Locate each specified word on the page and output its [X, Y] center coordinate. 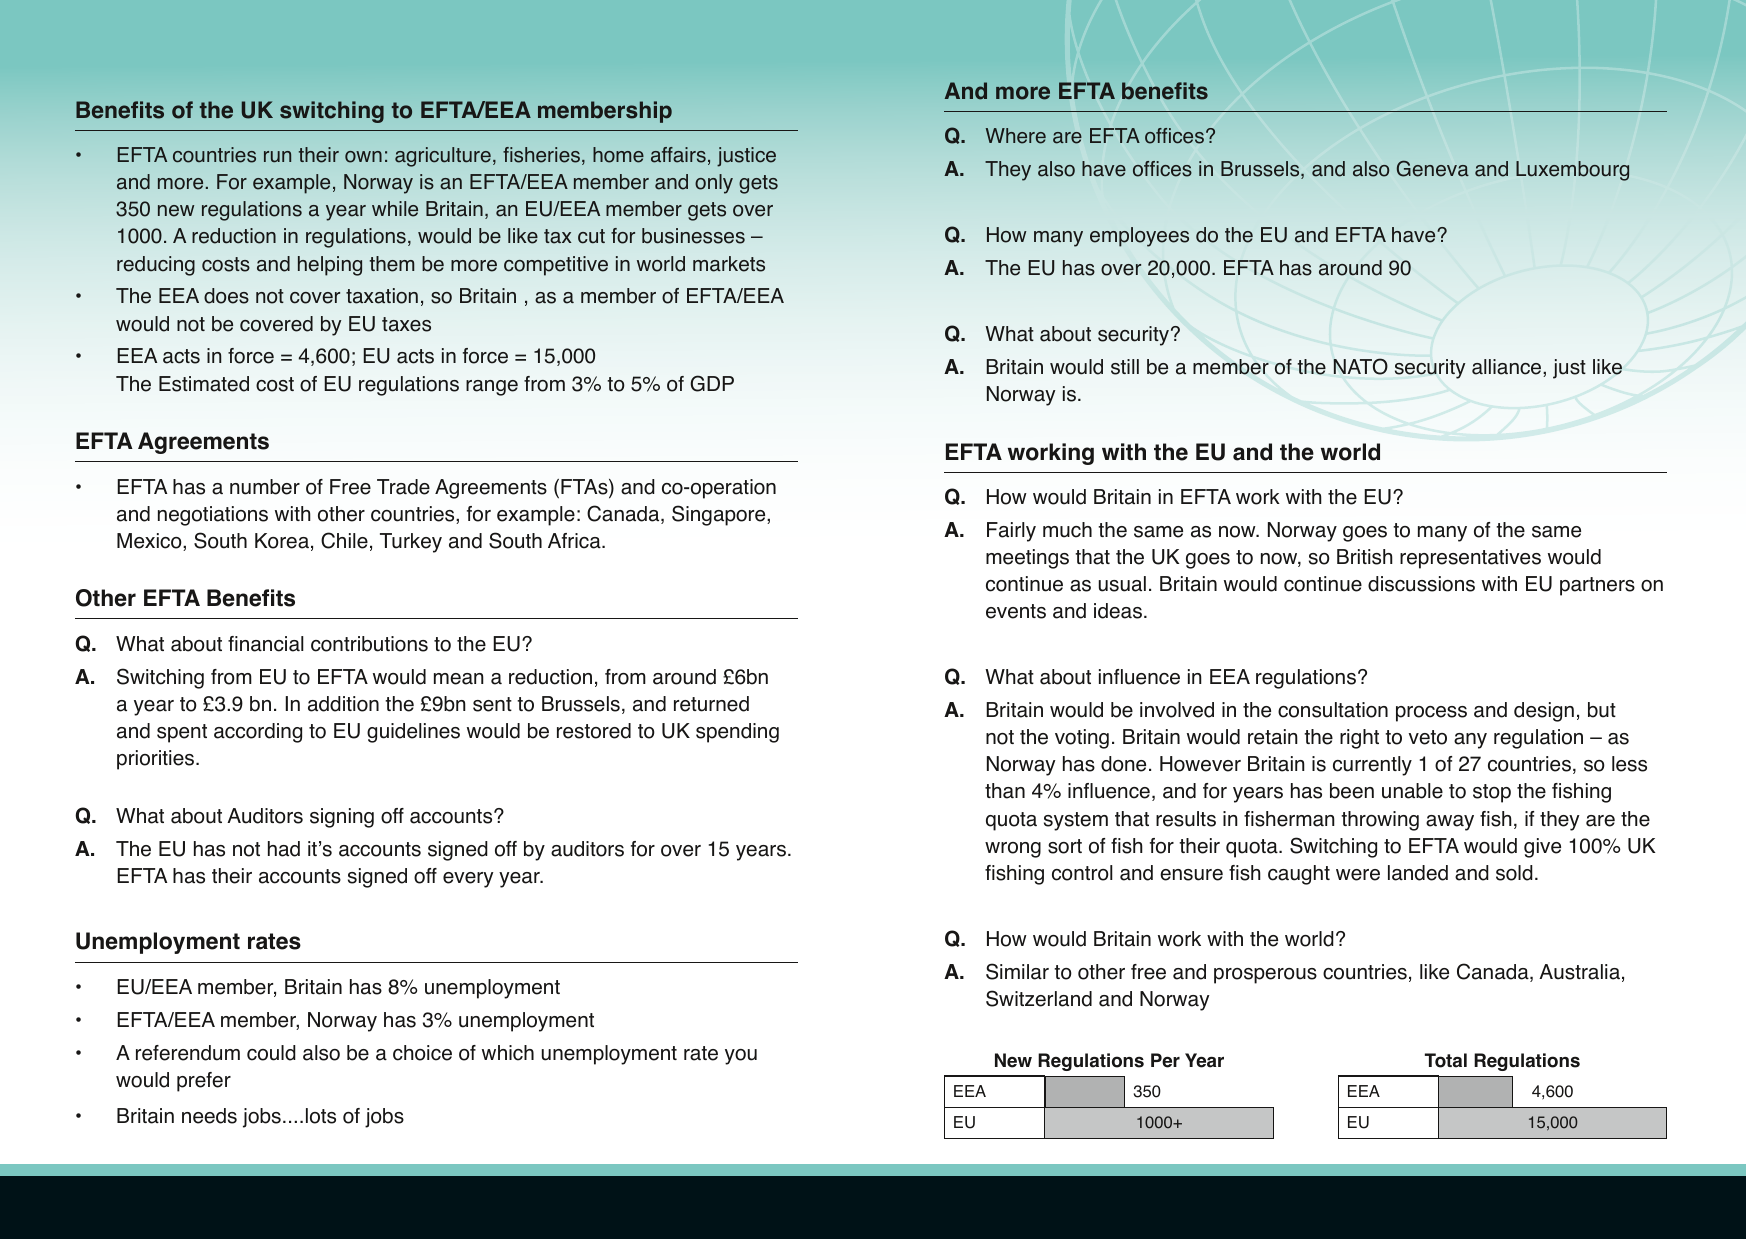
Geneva [1433, 168]
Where [1016, 136]
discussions [1421, 584]
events [1016, 611]
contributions [369, 644]
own [363, 157]
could [271, 1053]
